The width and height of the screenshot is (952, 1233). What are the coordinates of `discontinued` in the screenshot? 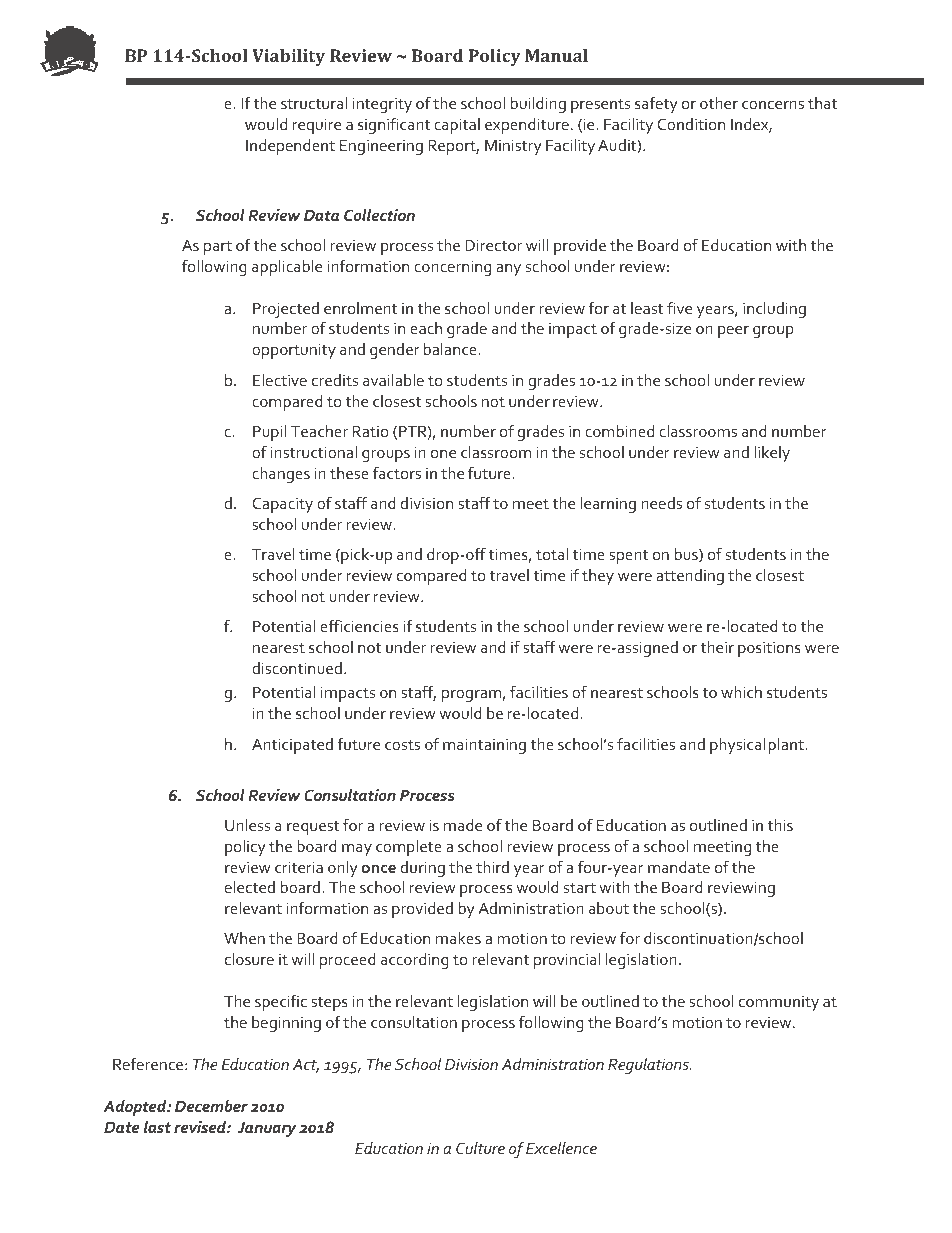 It's located at (297, 668).
